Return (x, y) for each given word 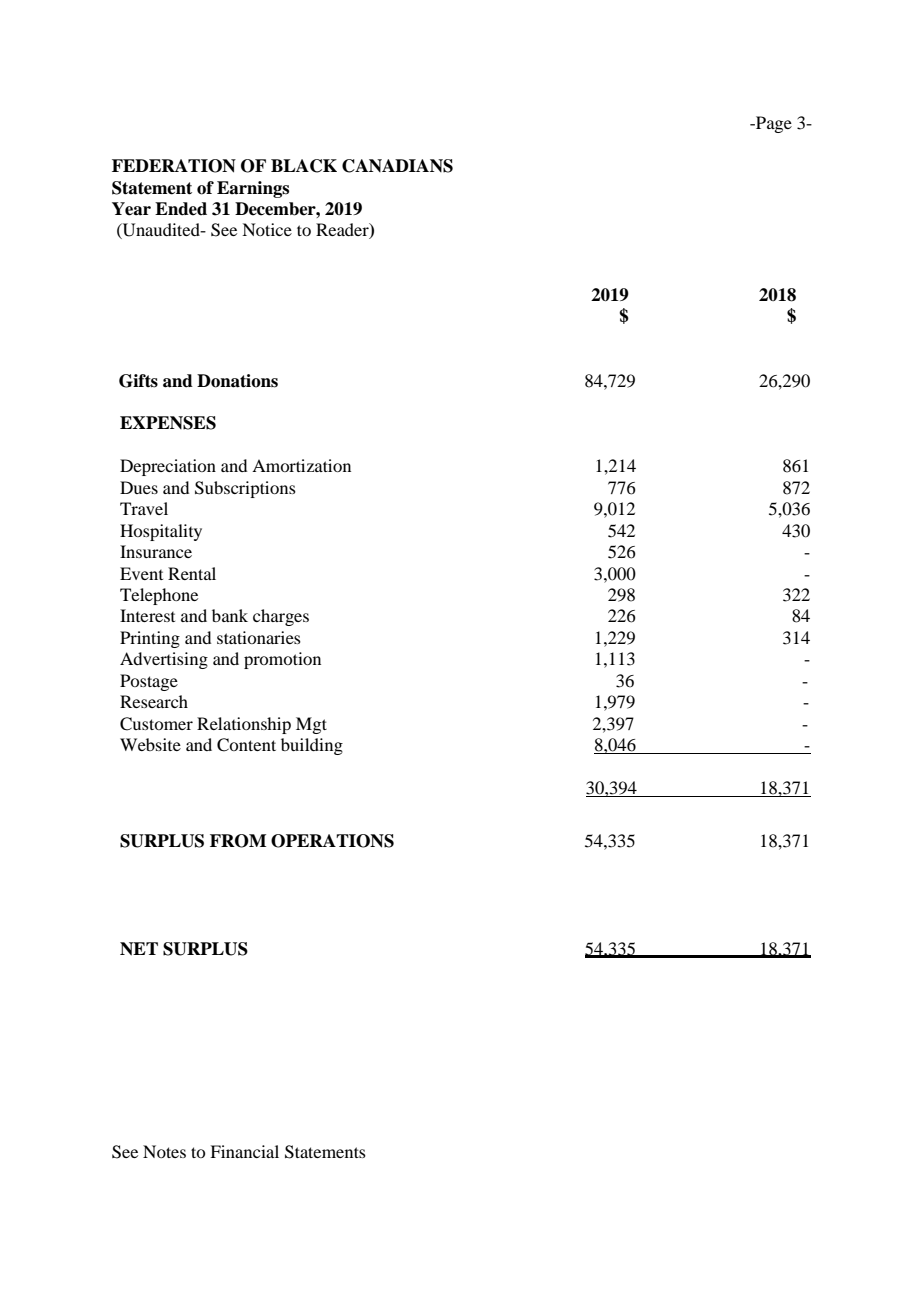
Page (773, 124)
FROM (238, 841)
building (312, 746)
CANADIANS (397, 166)
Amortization (301, 465)
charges (281, 617)
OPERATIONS (332, 841)
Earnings (253, 189)
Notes (164, 1151)
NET (139, 949)
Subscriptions (245, 489)
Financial (244, 1151)
